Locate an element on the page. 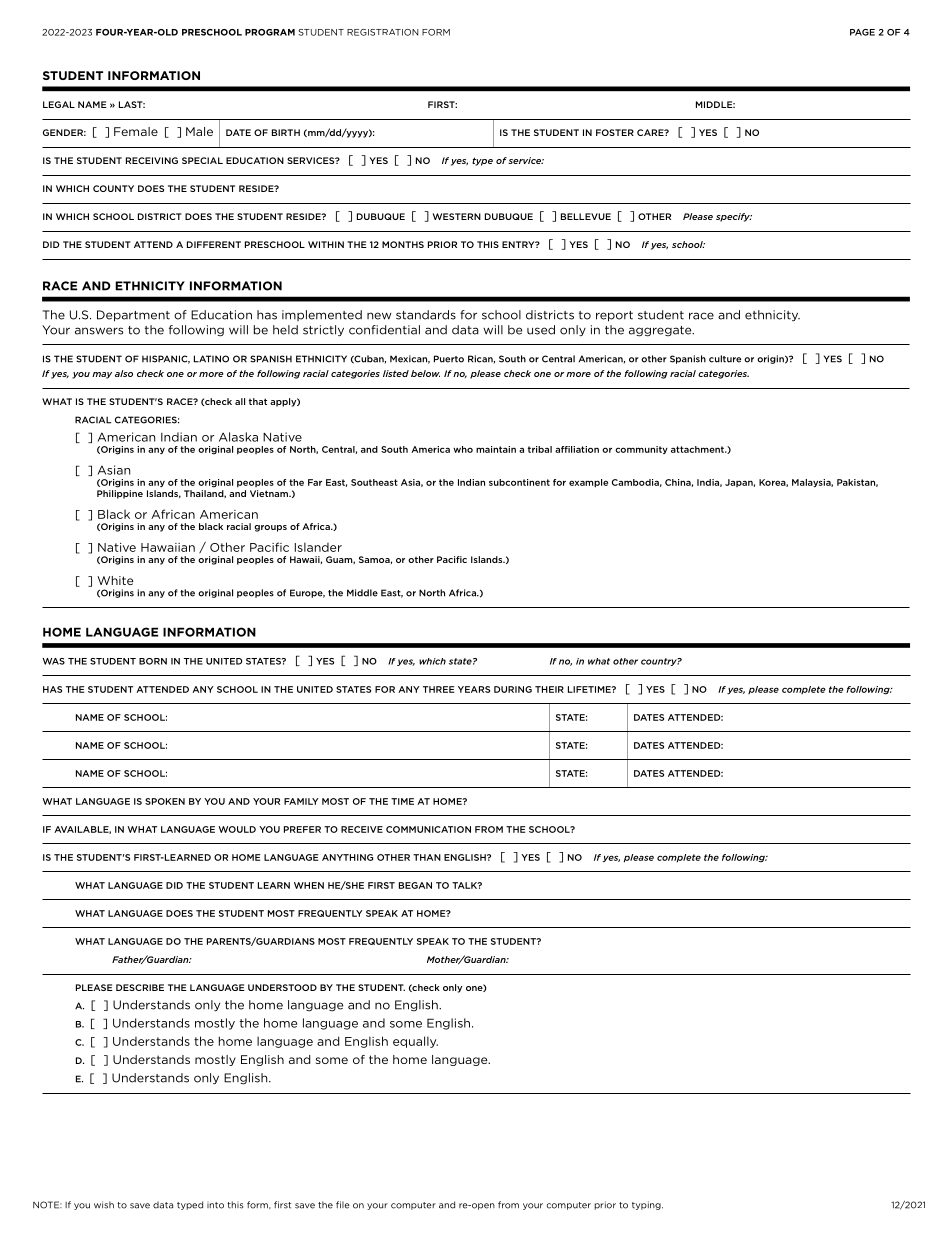 This page has width=952, height=1233. file is located at coordinates (343, 1205).
